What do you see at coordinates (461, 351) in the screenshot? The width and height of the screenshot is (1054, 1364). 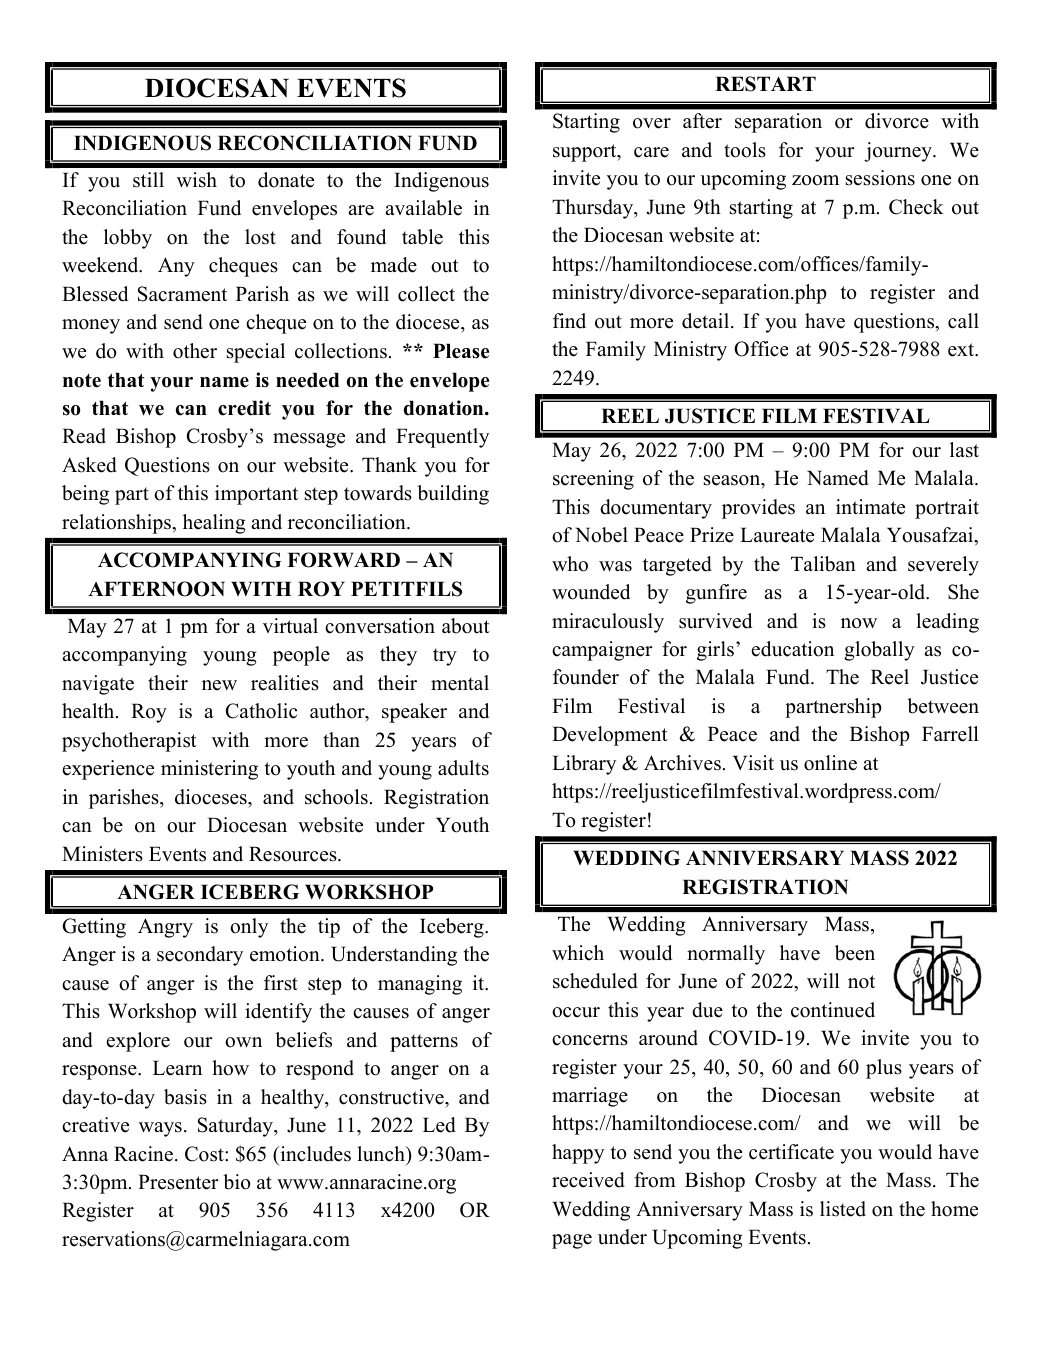 I see `Please` at bounding box center [461, 351].
